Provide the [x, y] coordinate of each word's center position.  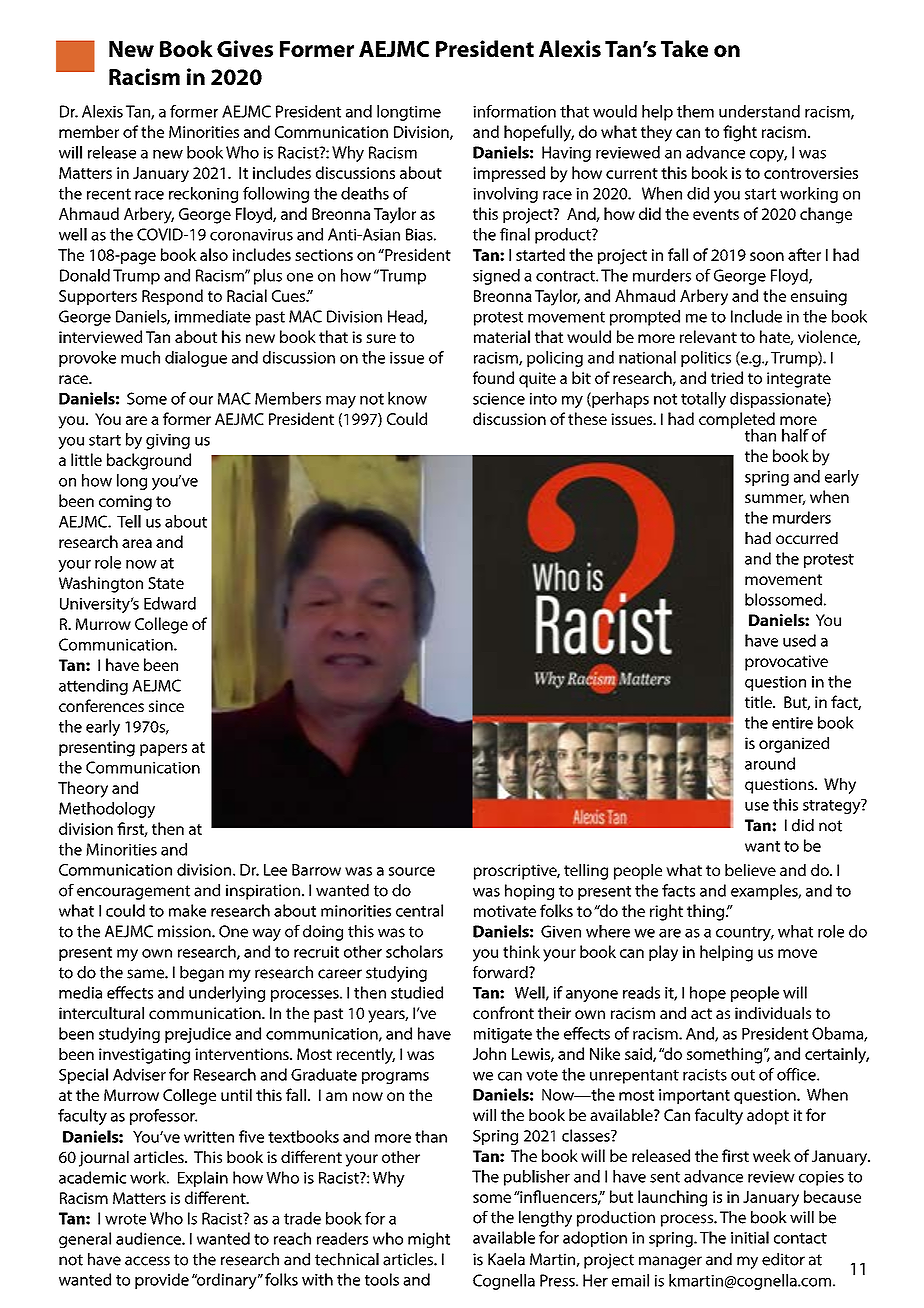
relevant [708, 336]
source [412, 871]
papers [163, 750]
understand [759, 111]
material [502, 336]
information [514, 111]
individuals [773, 1013]
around [770, 763]
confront [503, 1012]
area [137, 543]
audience [149, 1238]
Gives [245, 48]
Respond [172, 297]
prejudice [198, 1035]
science [499, 399]
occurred [807, 538]
